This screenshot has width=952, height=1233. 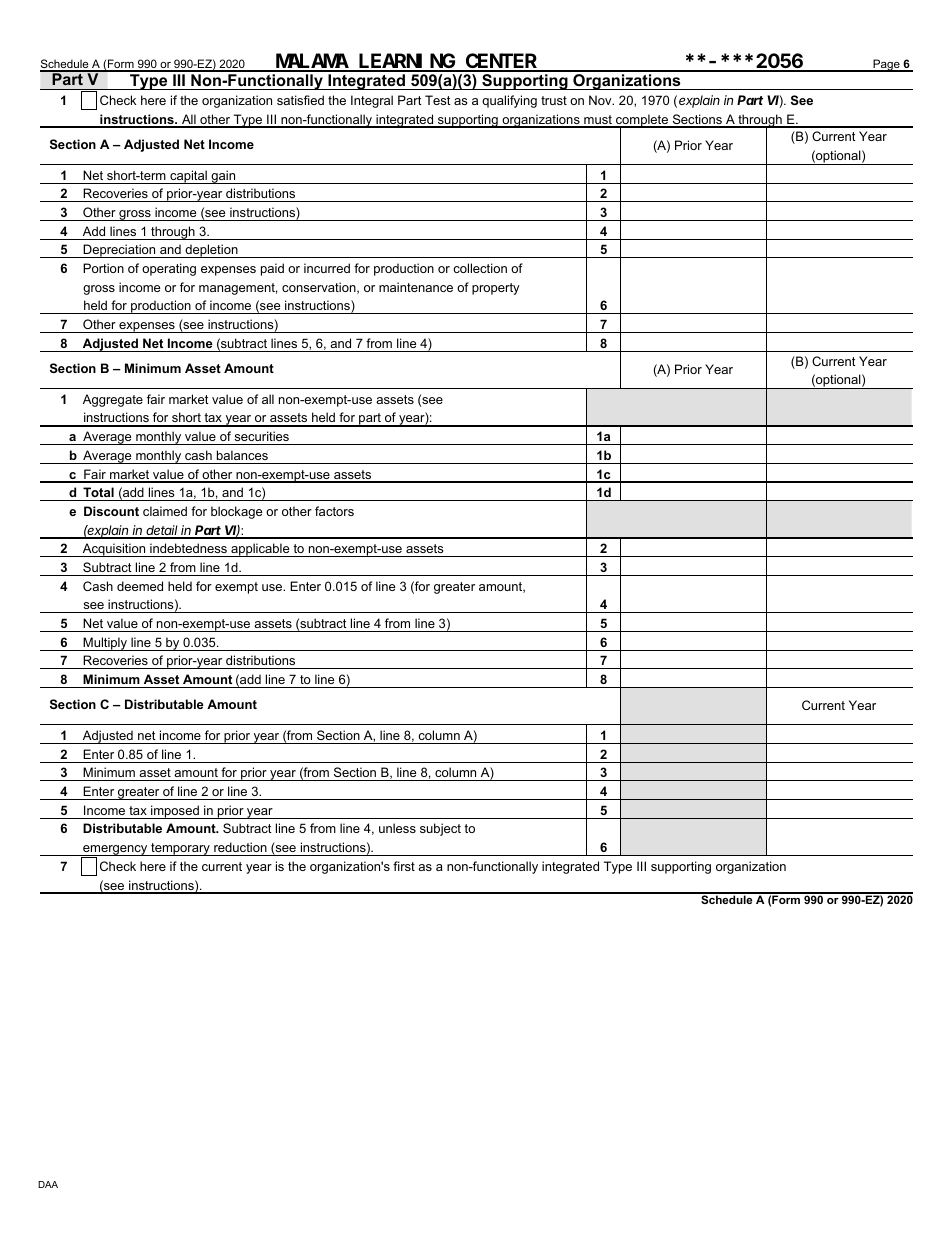 What do you see at coordinates (188, 177) in the screenshot?
I see `capital` at bounding box center [188, 177].
